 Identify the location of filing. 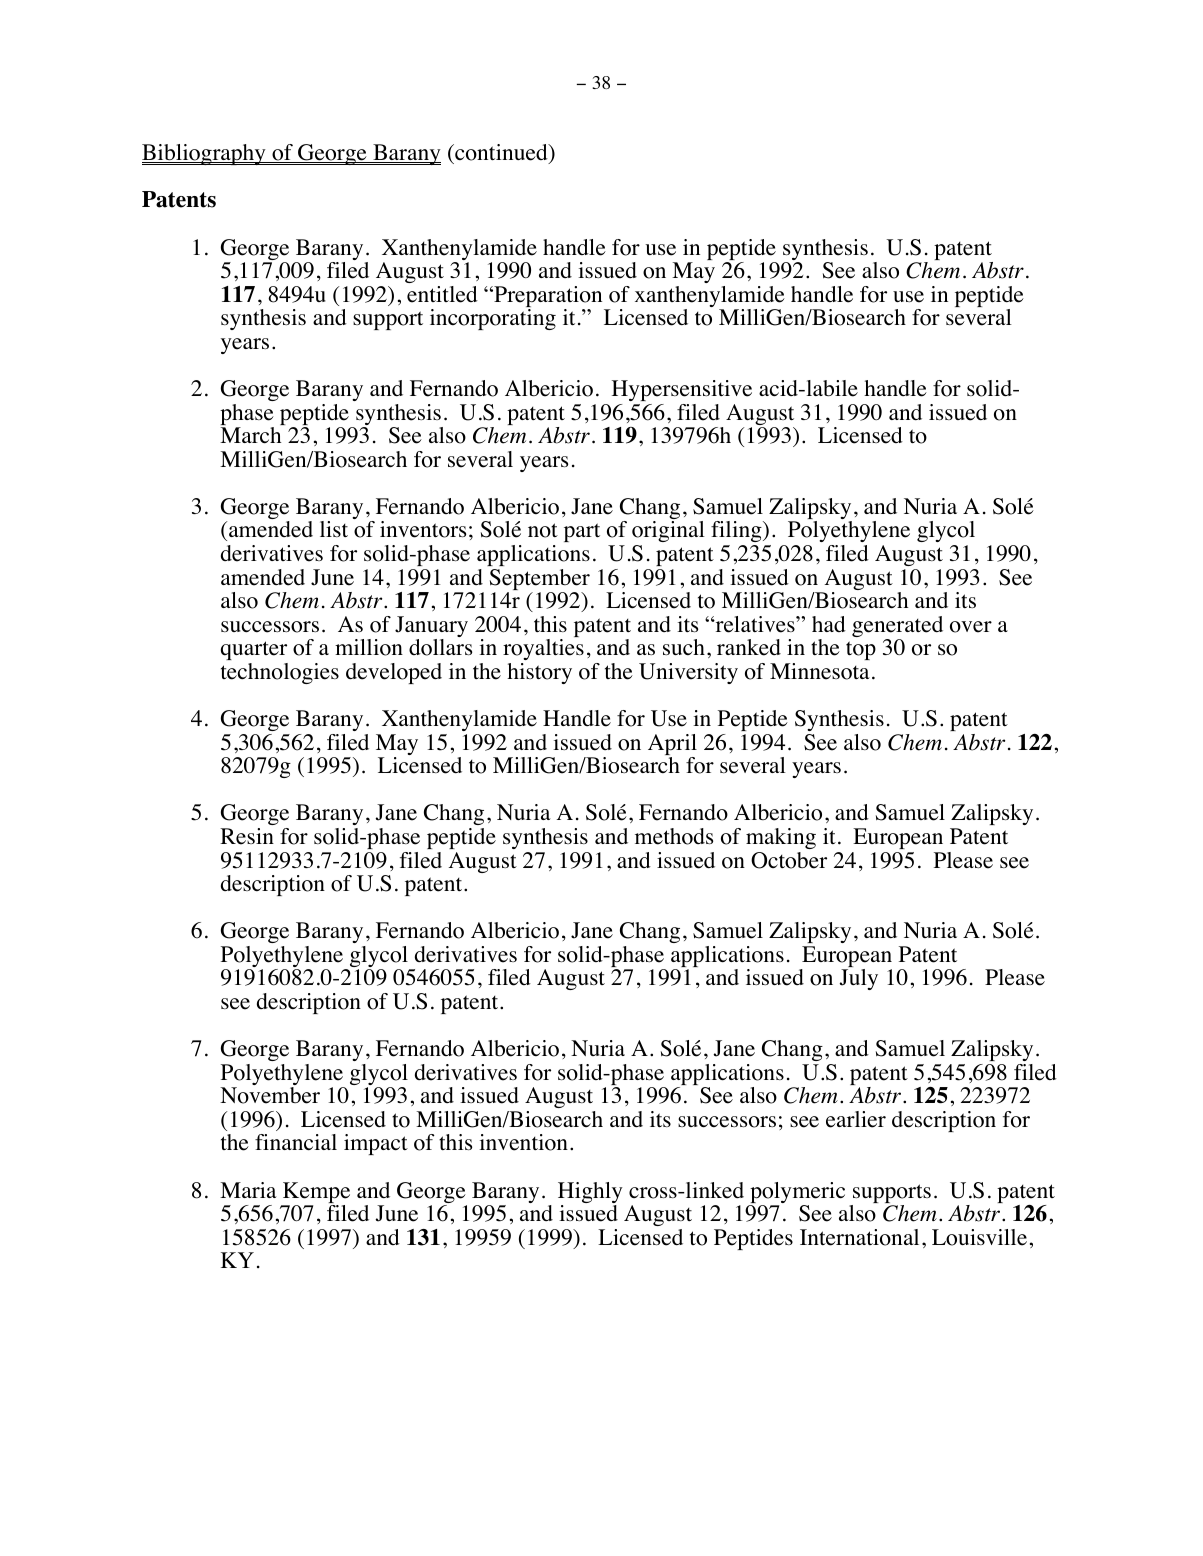
(737, 533).
